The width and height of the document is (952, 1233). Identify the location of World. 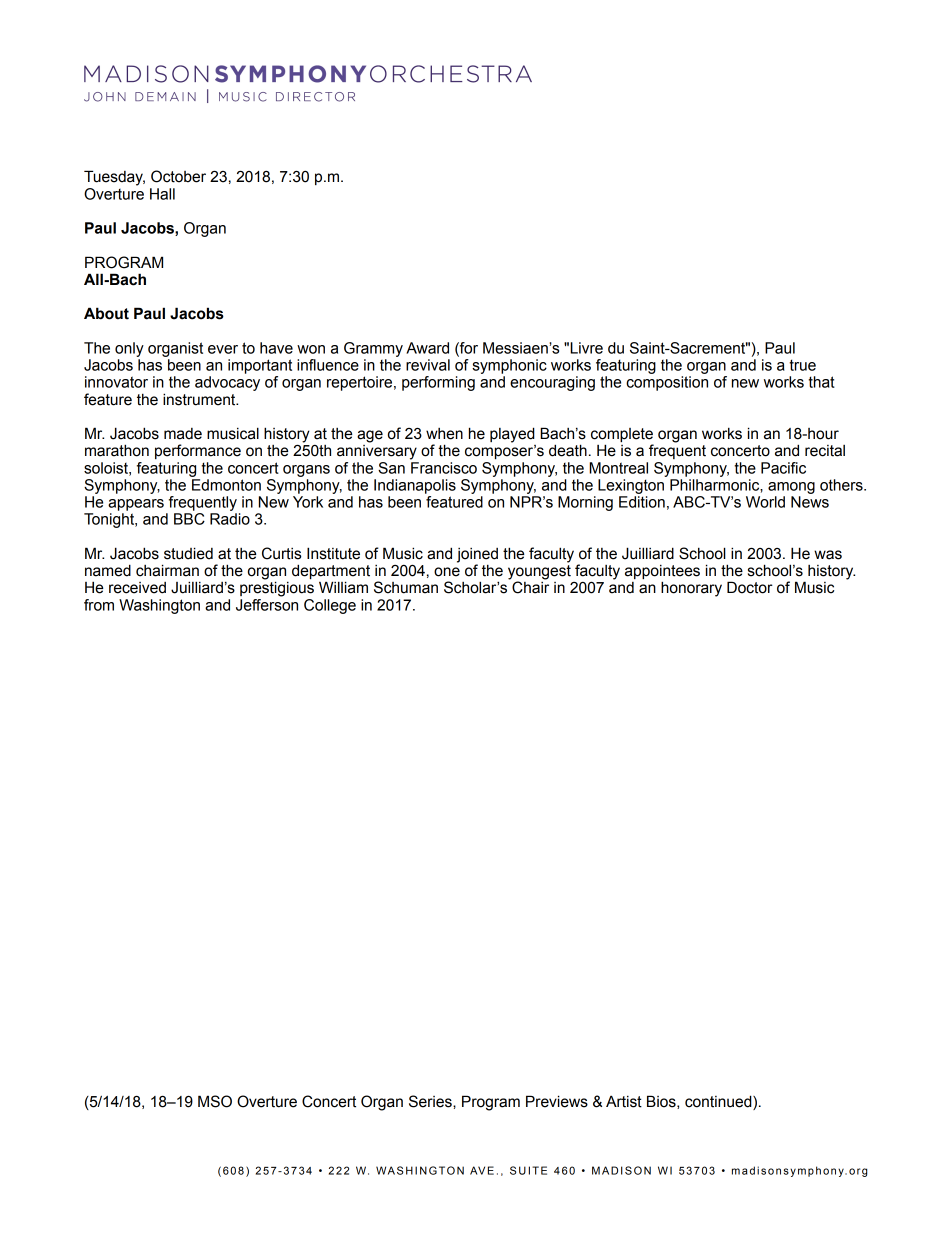
(765, 502).
